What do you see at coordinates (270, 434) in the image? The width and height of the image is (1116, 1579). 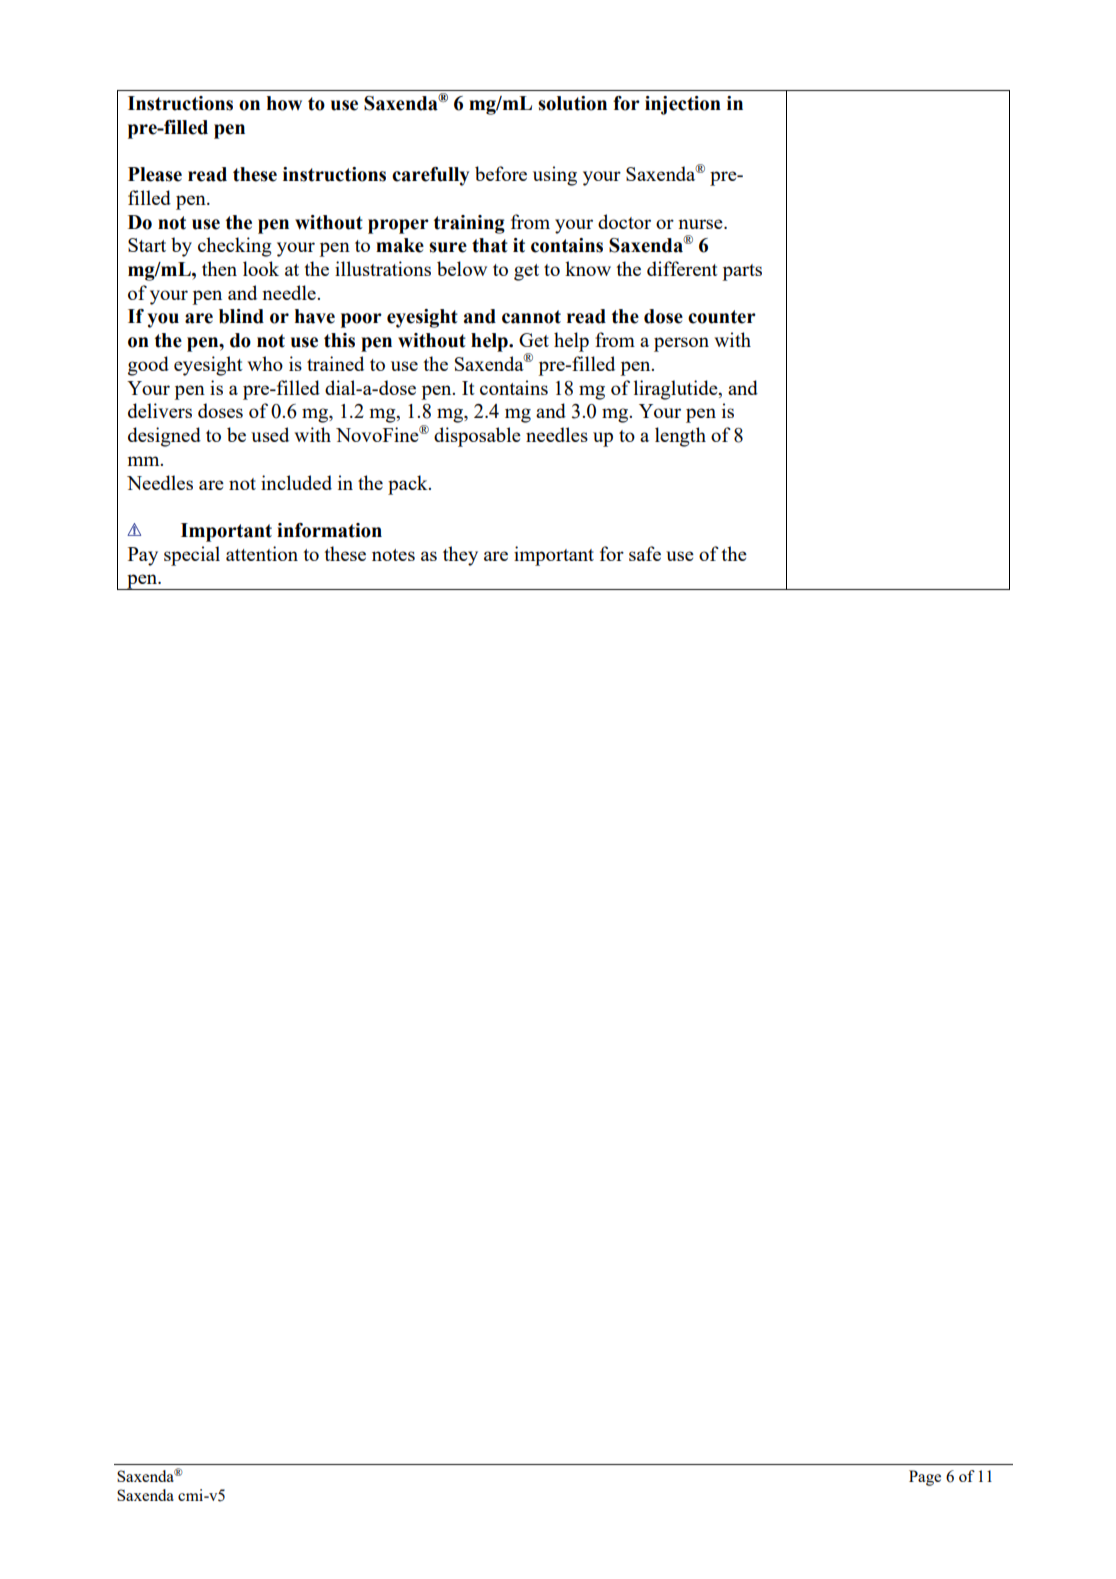 I see `used` at bounding box center [270, 434].
